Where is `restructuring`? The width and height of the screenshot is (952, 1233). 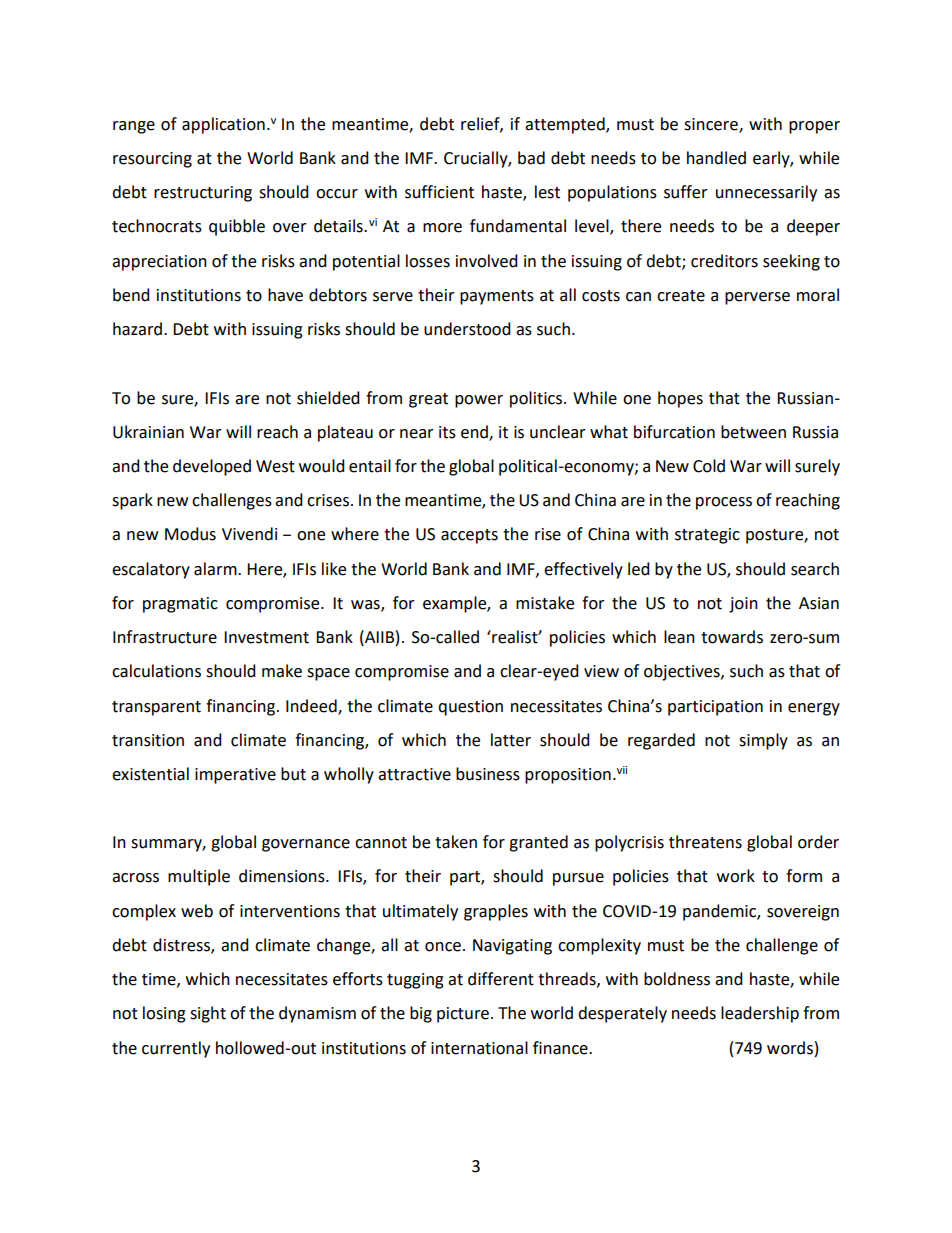
restructuring is located at coordinates (203, 194).
